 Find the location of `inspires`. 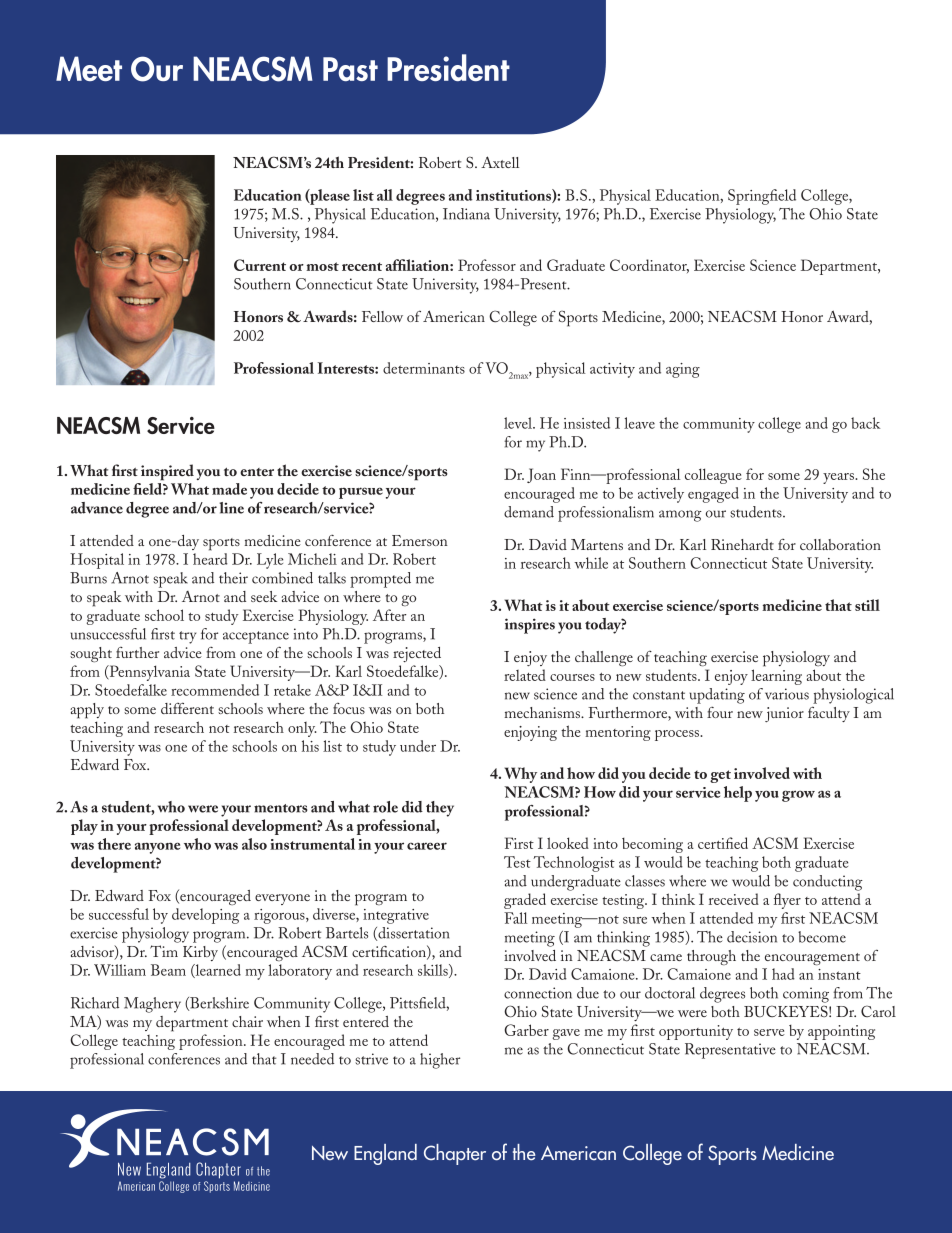

inspires is located at coordinates (530, 626).
